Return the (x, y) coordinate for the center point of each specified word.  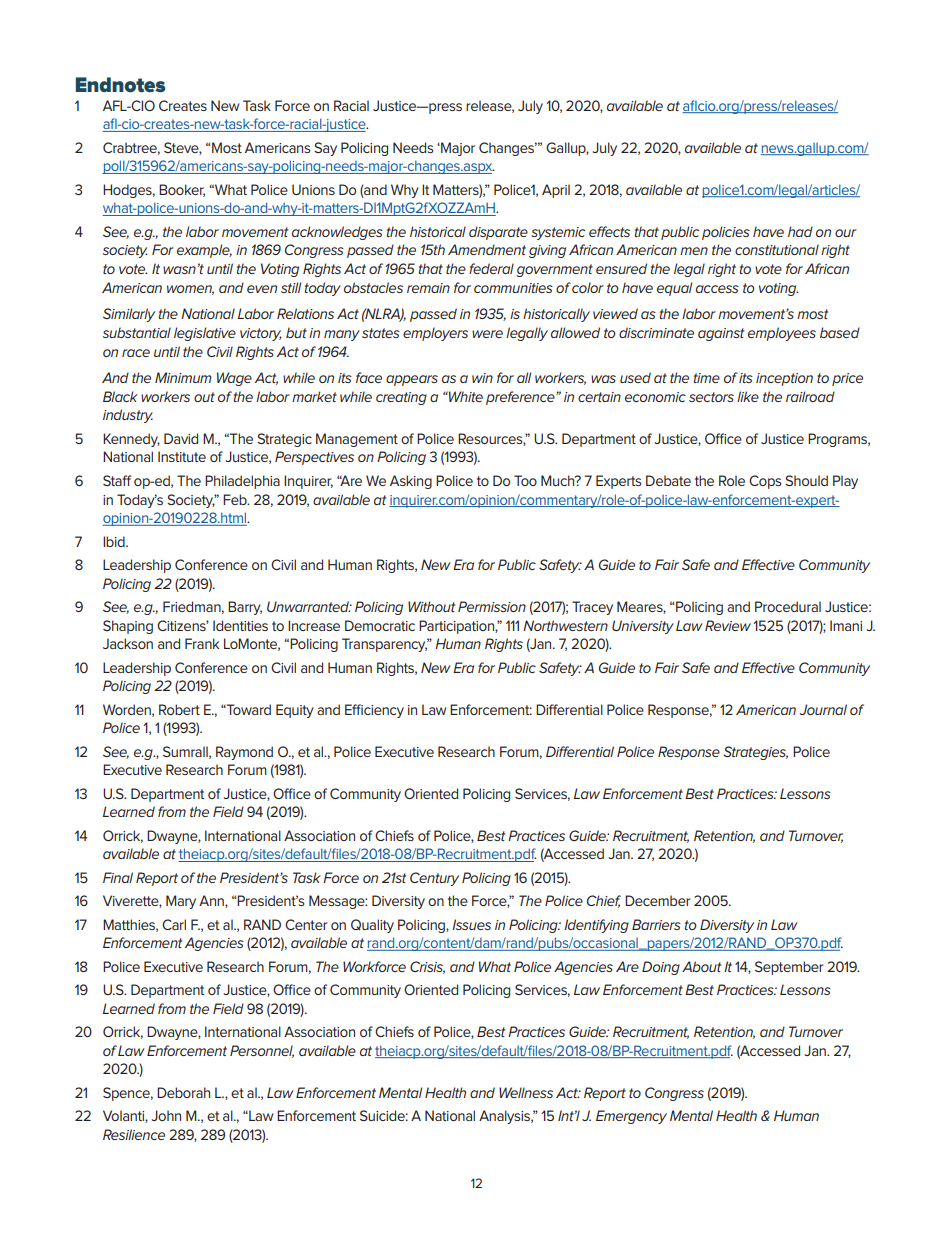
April (556, 191)
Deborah (183, 1092)
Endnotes (120, 85)
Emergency (631, 1117)
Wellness (526, 1092)
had (800, 231)
